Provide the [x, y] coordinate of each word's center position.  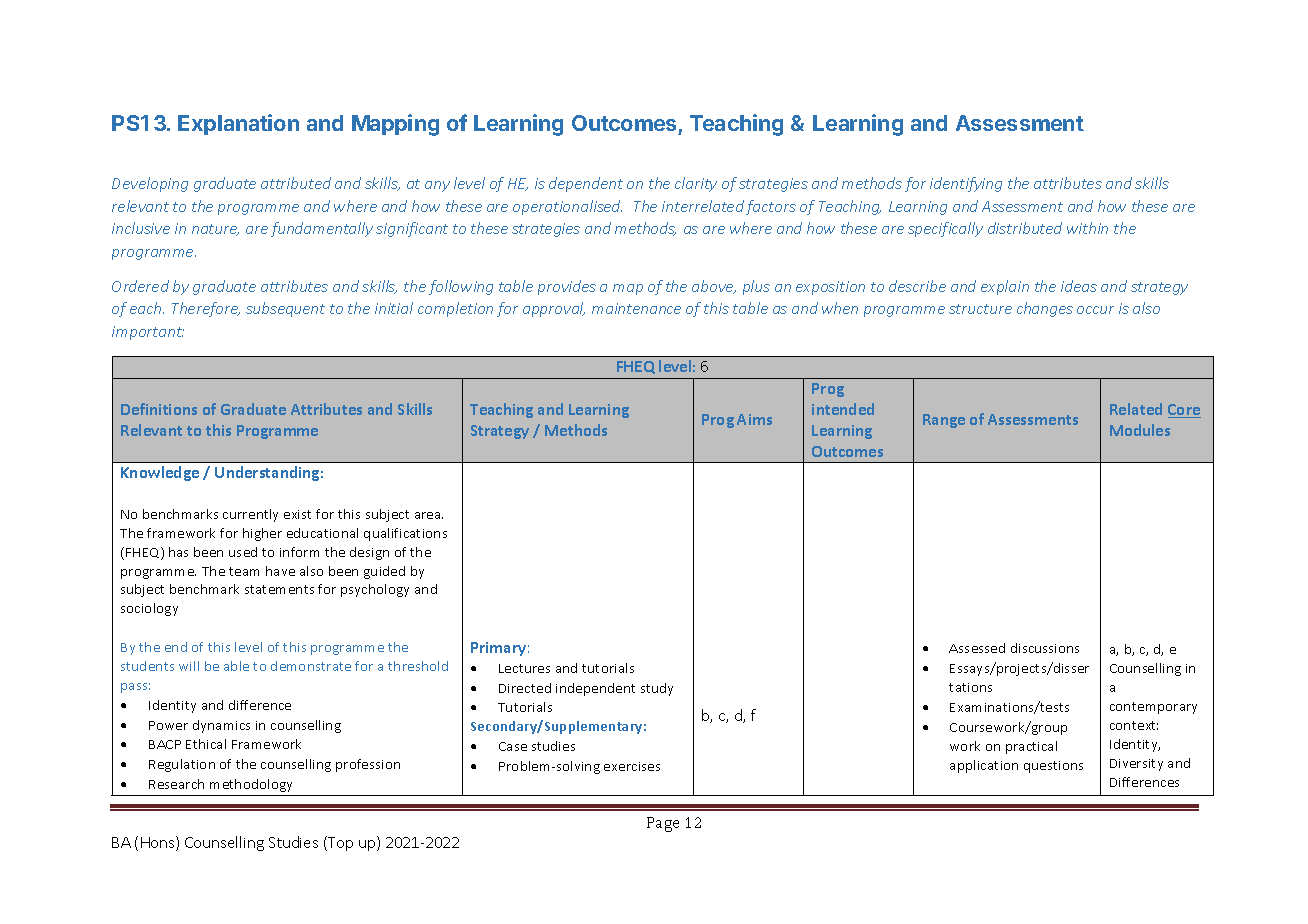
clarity [696, 184]
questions [1053, 767]
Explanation [238, 124]
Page [663, 824]
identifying [966, 184]
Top [339, 843]
